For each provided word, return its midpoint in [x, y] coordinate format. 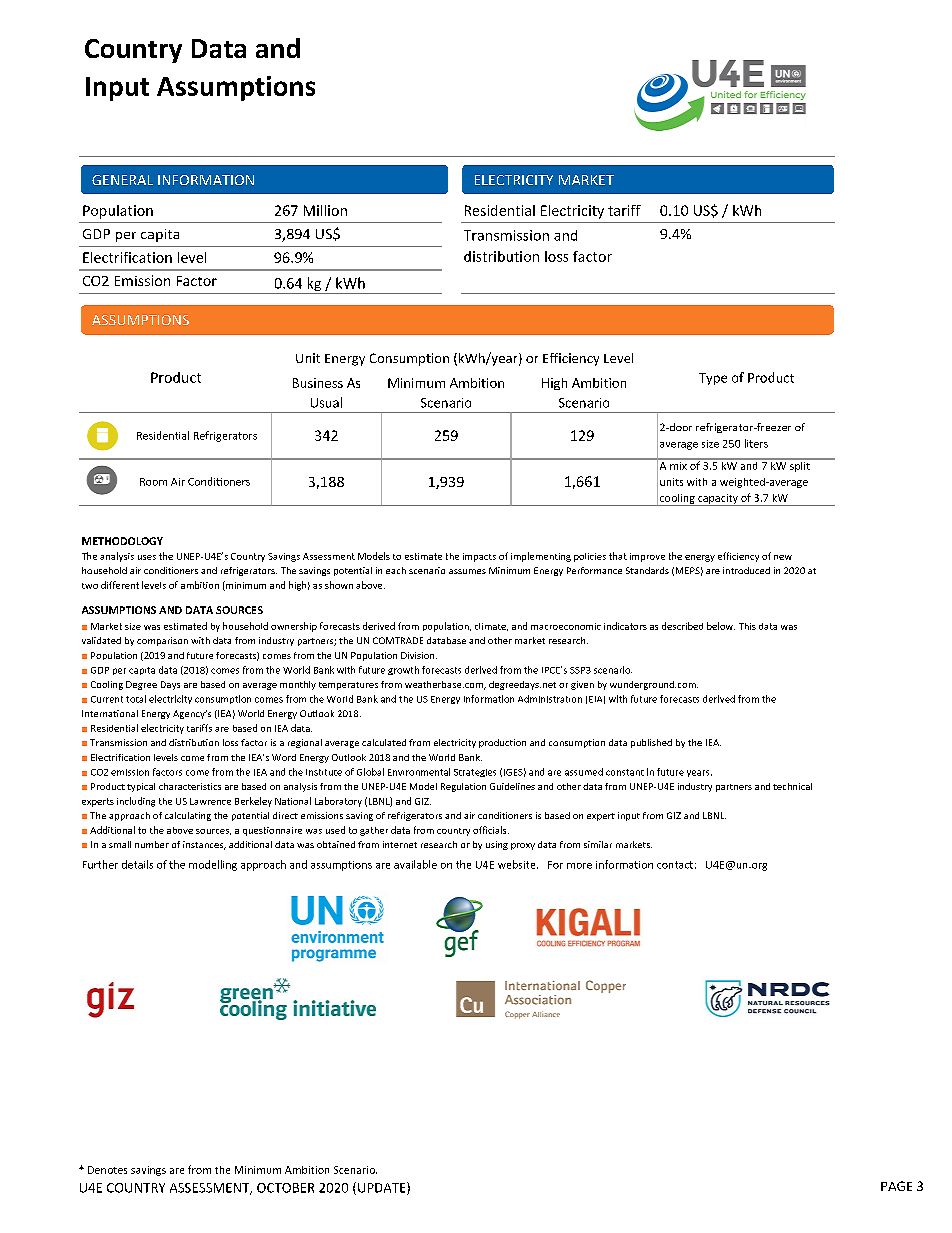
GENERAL [122, 180]
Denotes [107, 1170]
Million [325, 210]
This [747, 626]
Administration [550, 699]
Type [713, 379]
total [136, 699]
